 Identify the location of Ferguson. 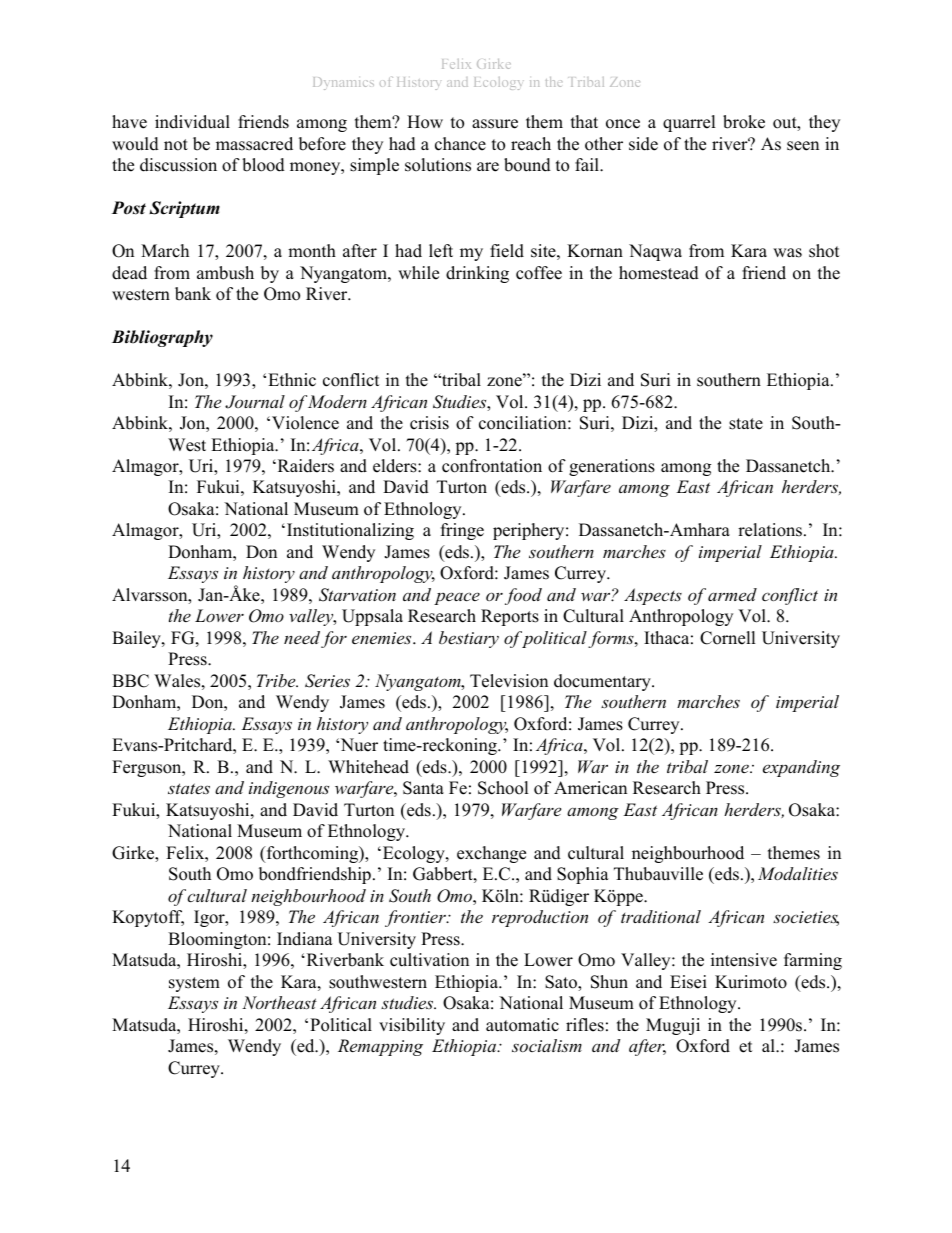
(148, 768).
